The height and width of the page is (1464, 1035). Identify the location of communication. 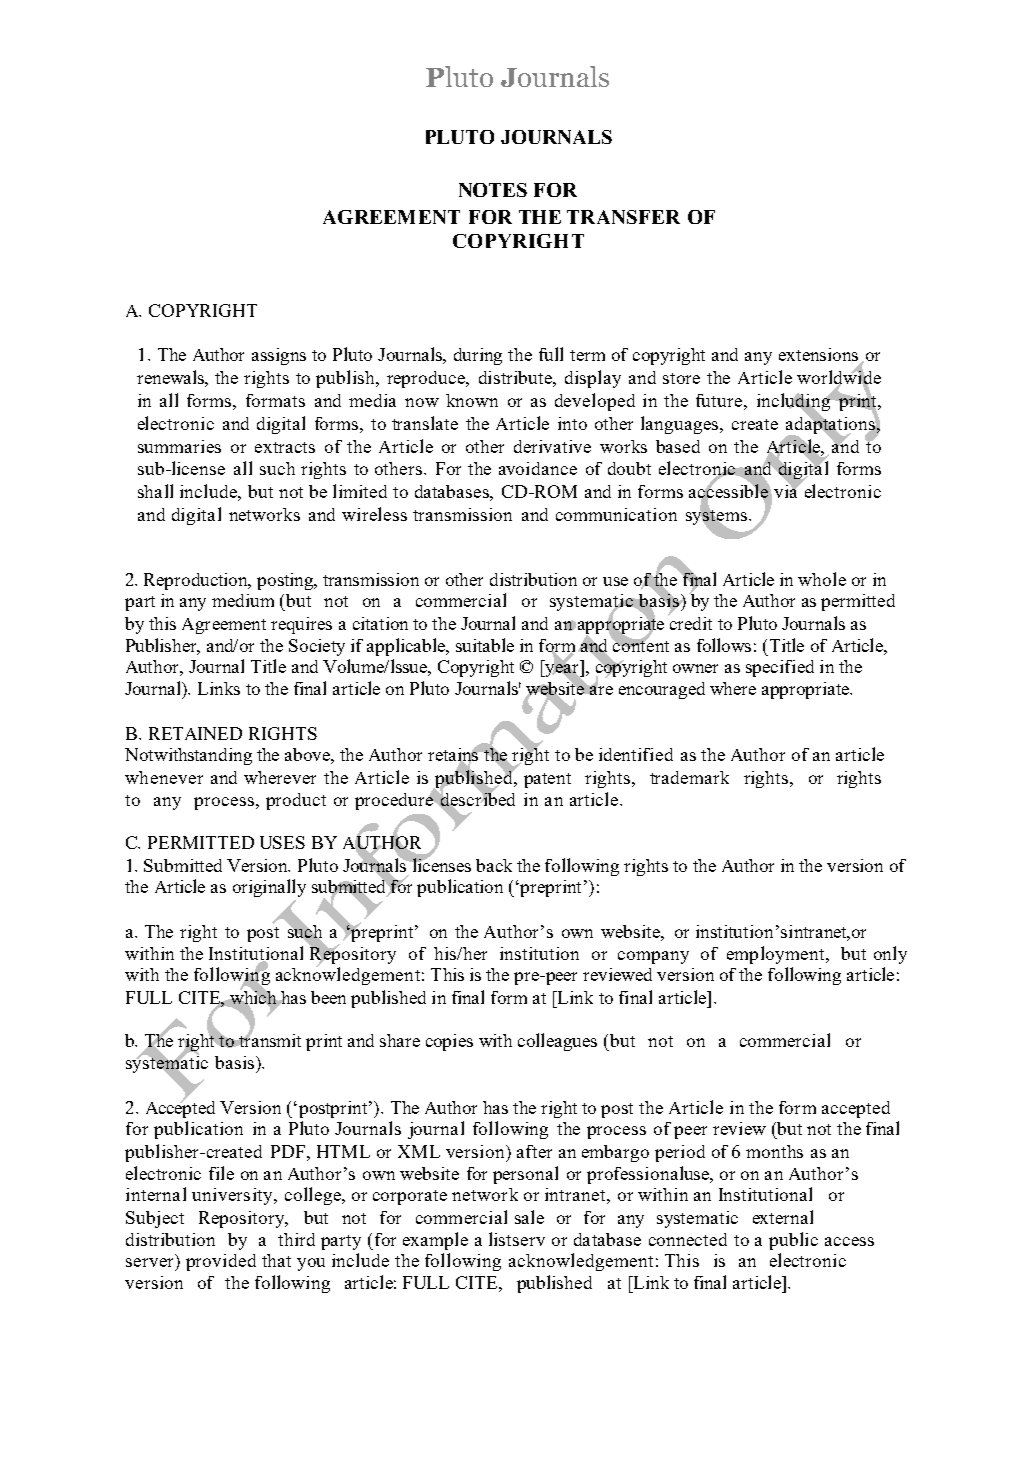
(616, 514).
